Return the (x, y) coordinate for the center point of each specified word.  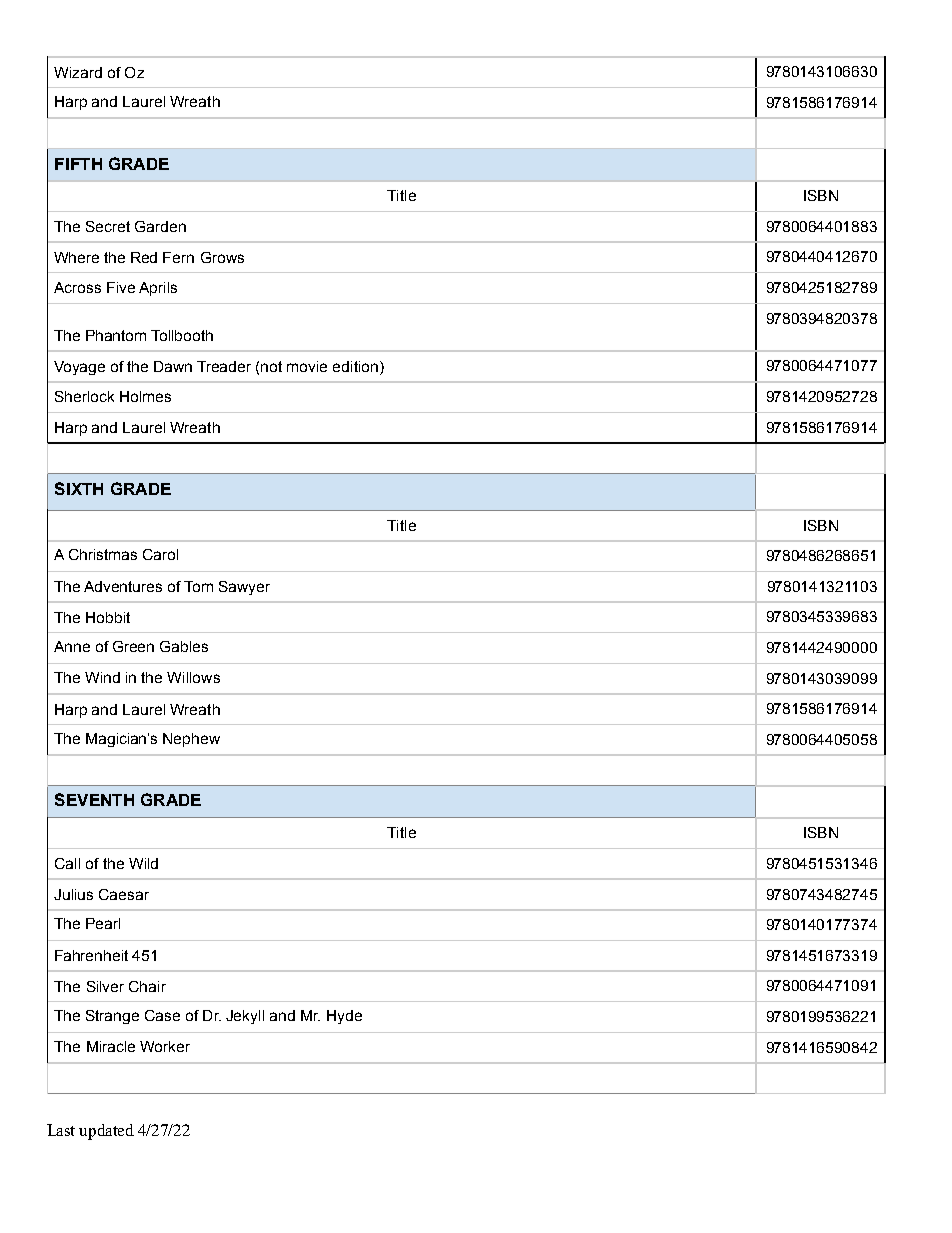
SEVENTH (94, 799)
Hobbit (108, 617)
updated (106, 1132)
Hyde (344, 1017)
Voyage (79, 368)
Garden (160, 226)
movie (307, 366)
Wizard (78, 72)
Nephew (191, 740)
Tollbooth (182, 335)
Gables (184, 646)
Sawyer (244, 588)
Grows (222, 257)
